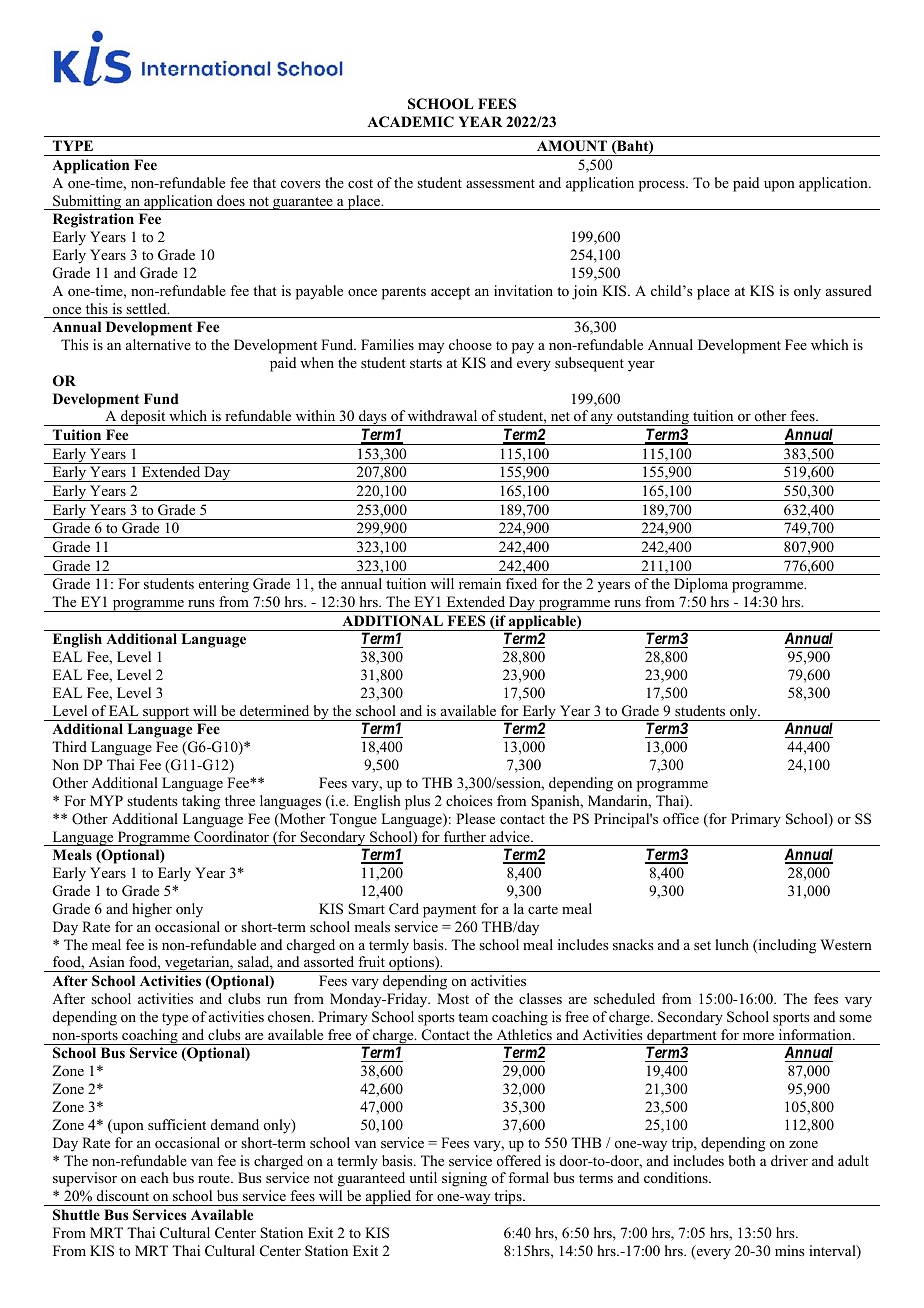  I want to click on does, so click(231, 200).
